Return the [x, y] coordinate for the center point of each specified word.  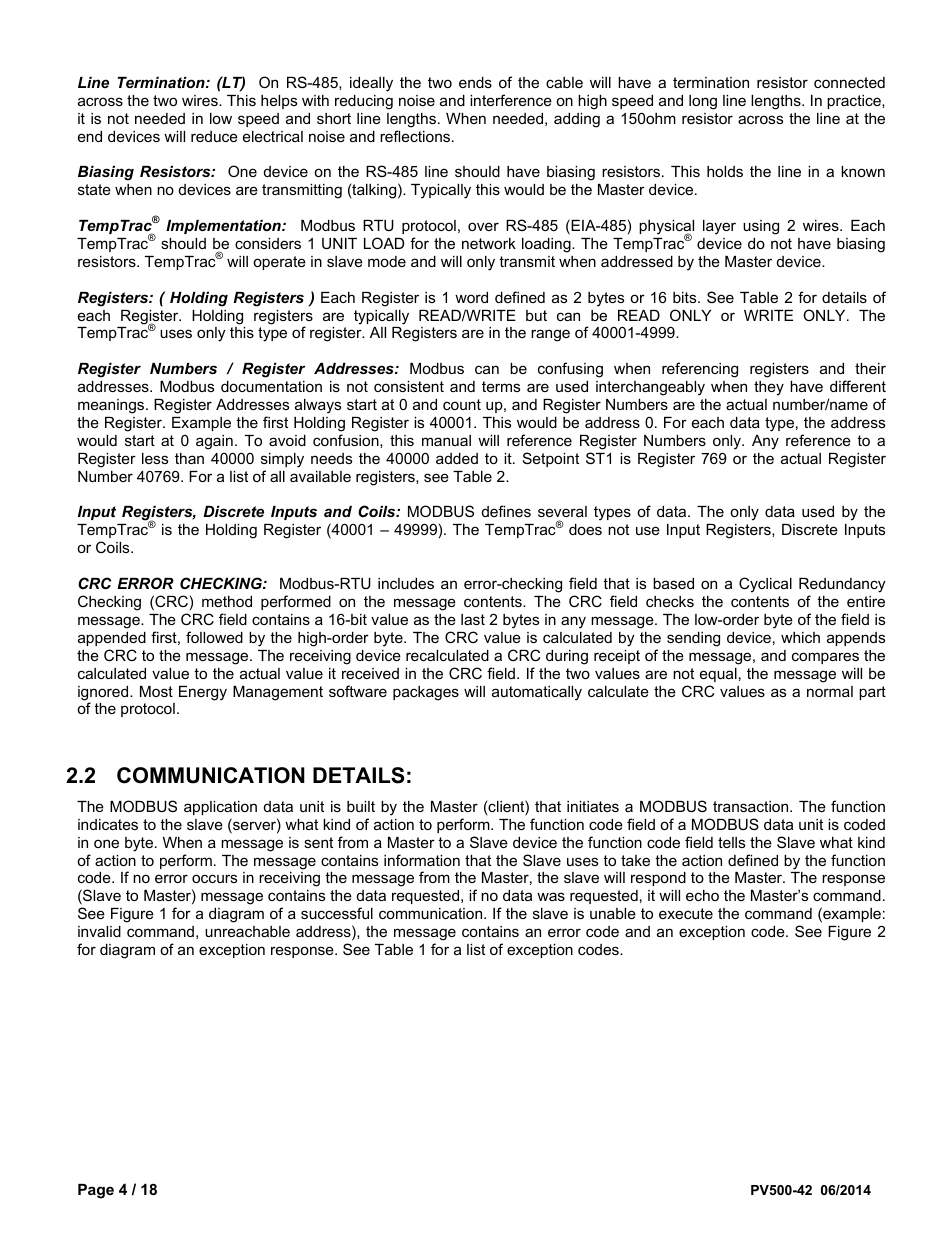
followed [214, 637]
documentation [271, 386]
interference [511, 100]
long [703, 102]
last [473, 619]
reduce [214, 136]
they [769, 388]
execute [686, 913]
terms [501, 386]
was [551, 896]
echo [702, 895]
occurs [214, 878]
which [800, 637]
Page [96, 1191]
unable [613, 913]
